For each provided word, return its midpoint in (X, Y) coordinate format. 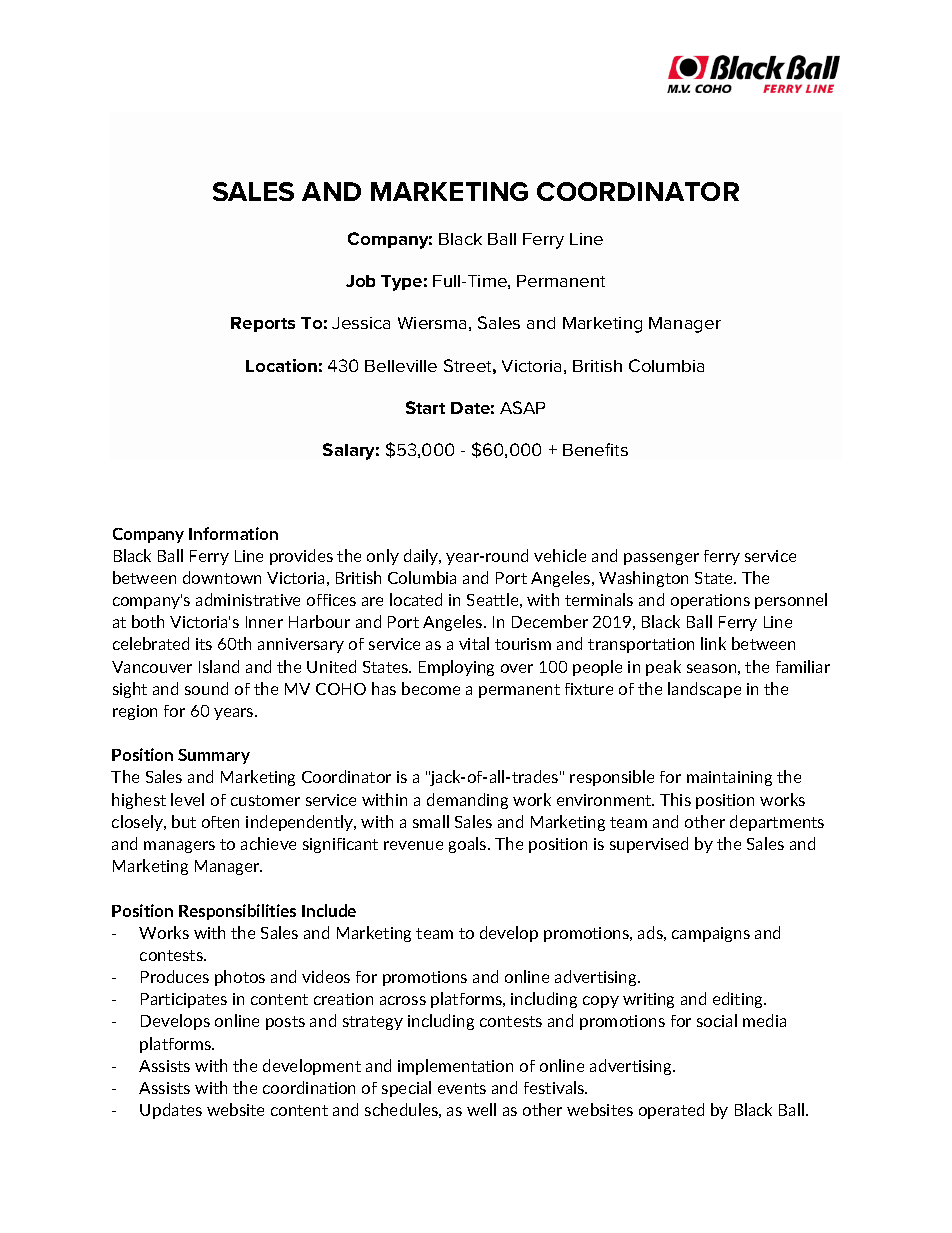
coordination (309, 1087)
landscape (704, 690)
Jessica (361, 323)
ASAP (522, 407)
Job (360, 281)
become (431, 688)
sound (206, 688)
